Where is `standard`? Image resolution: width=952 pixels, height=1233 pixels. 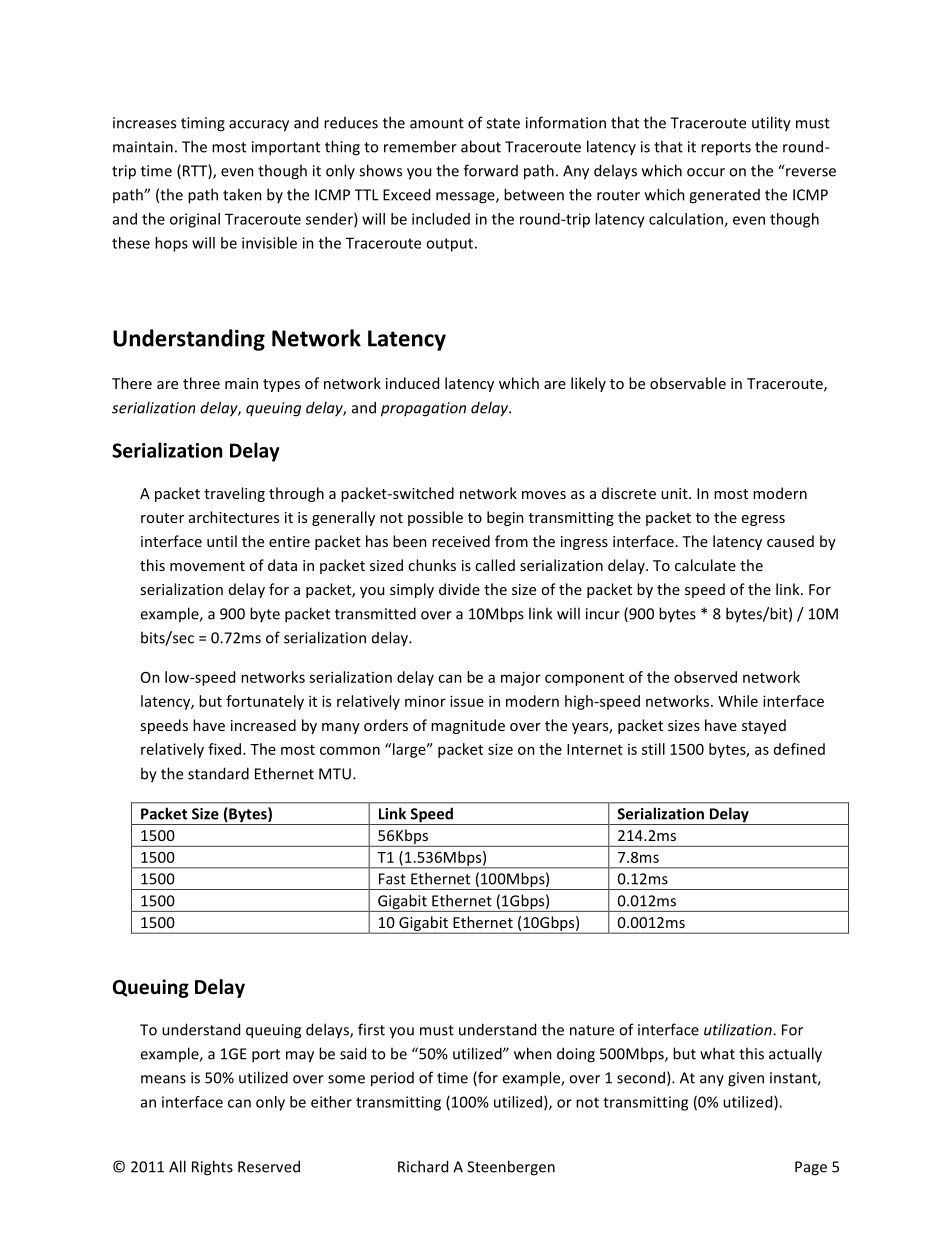 standard is located at coordinates (218, 773).
